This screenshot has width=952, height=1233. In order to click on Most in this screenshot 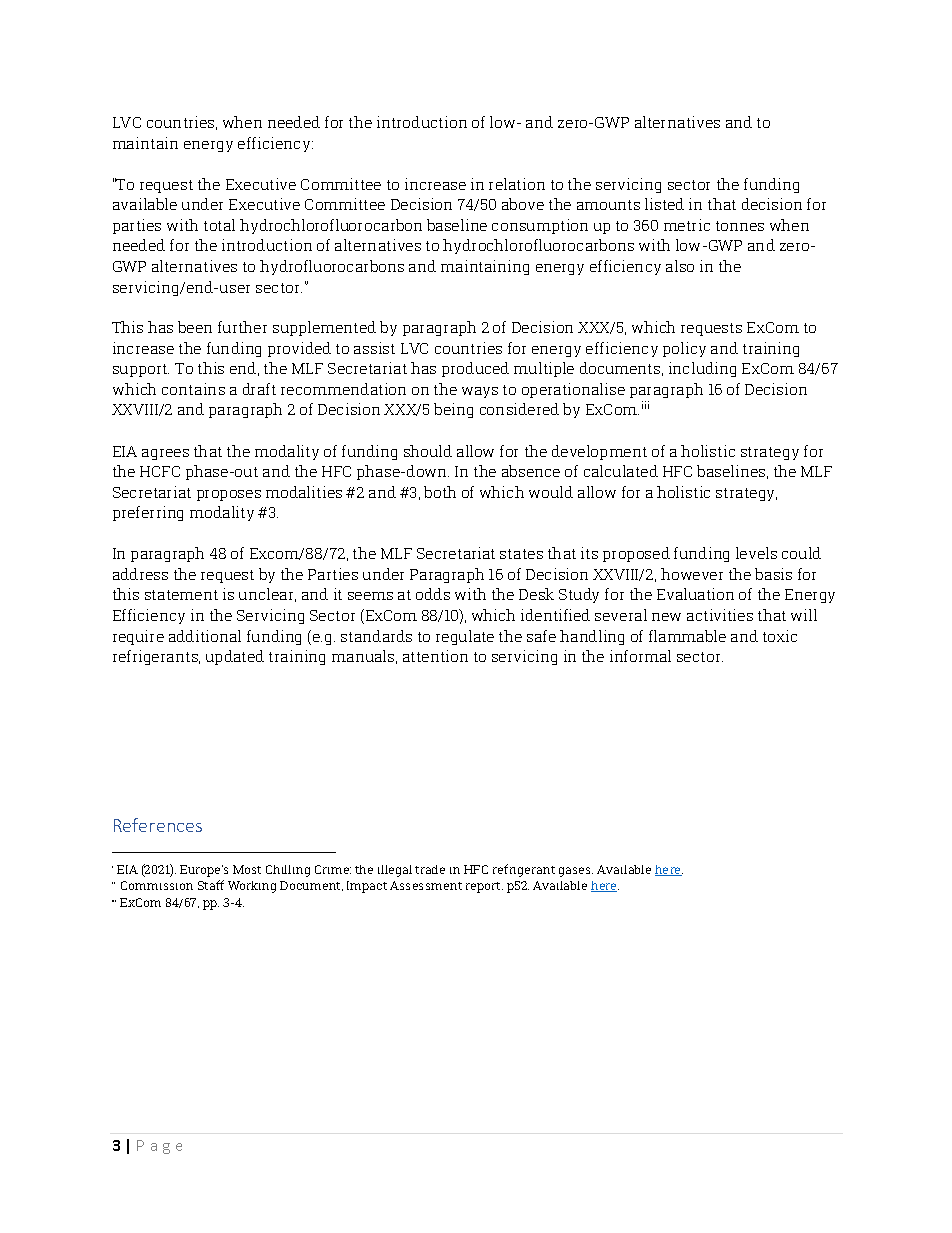, I will do `click(247, 869)`.
